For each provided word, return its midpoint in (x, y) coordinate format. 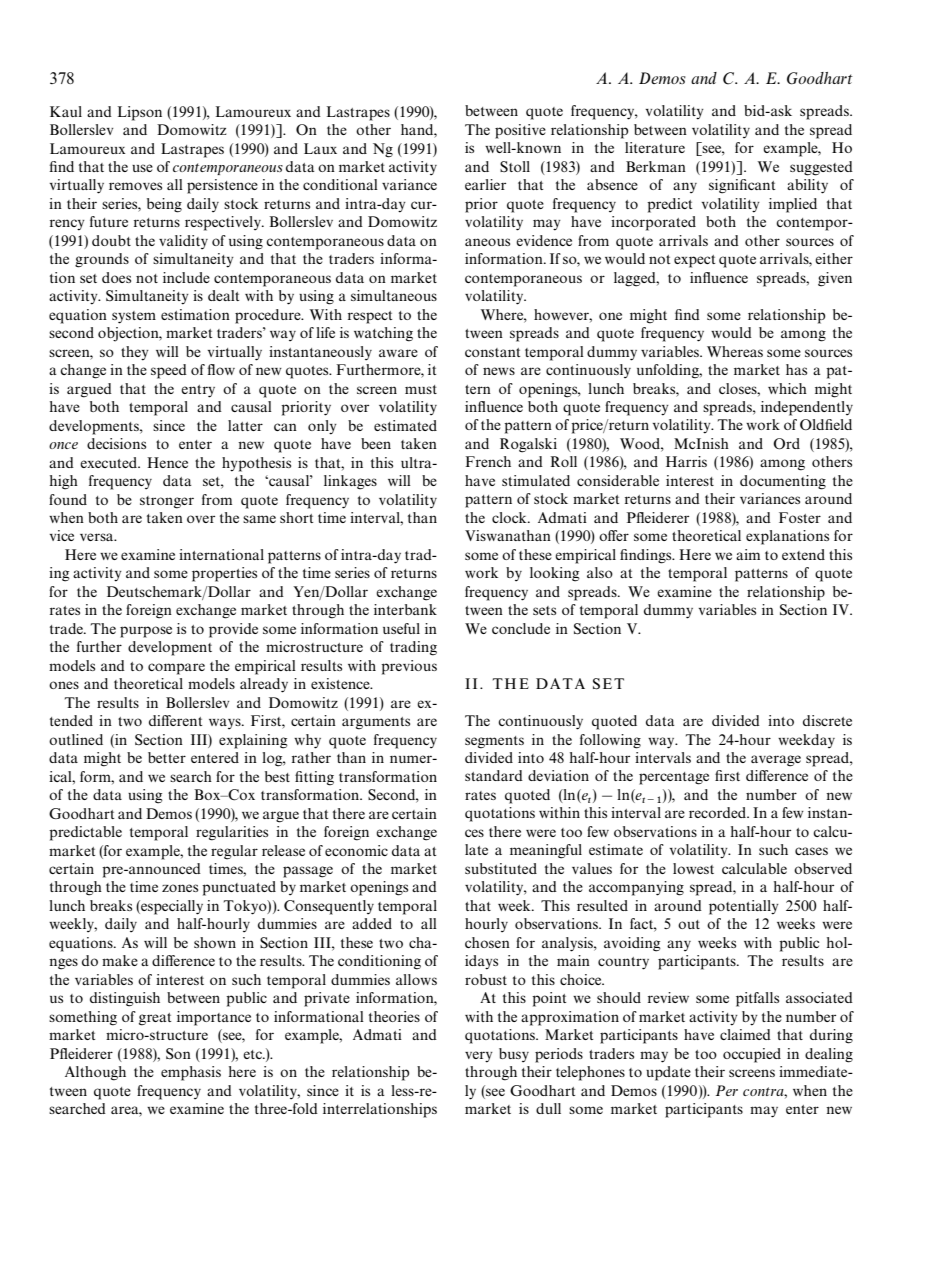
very (479, 1057)
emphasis (191, 1073)
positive (520, 131)
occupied (752, 1055)
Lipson (140, 113)
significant (742, 186)
